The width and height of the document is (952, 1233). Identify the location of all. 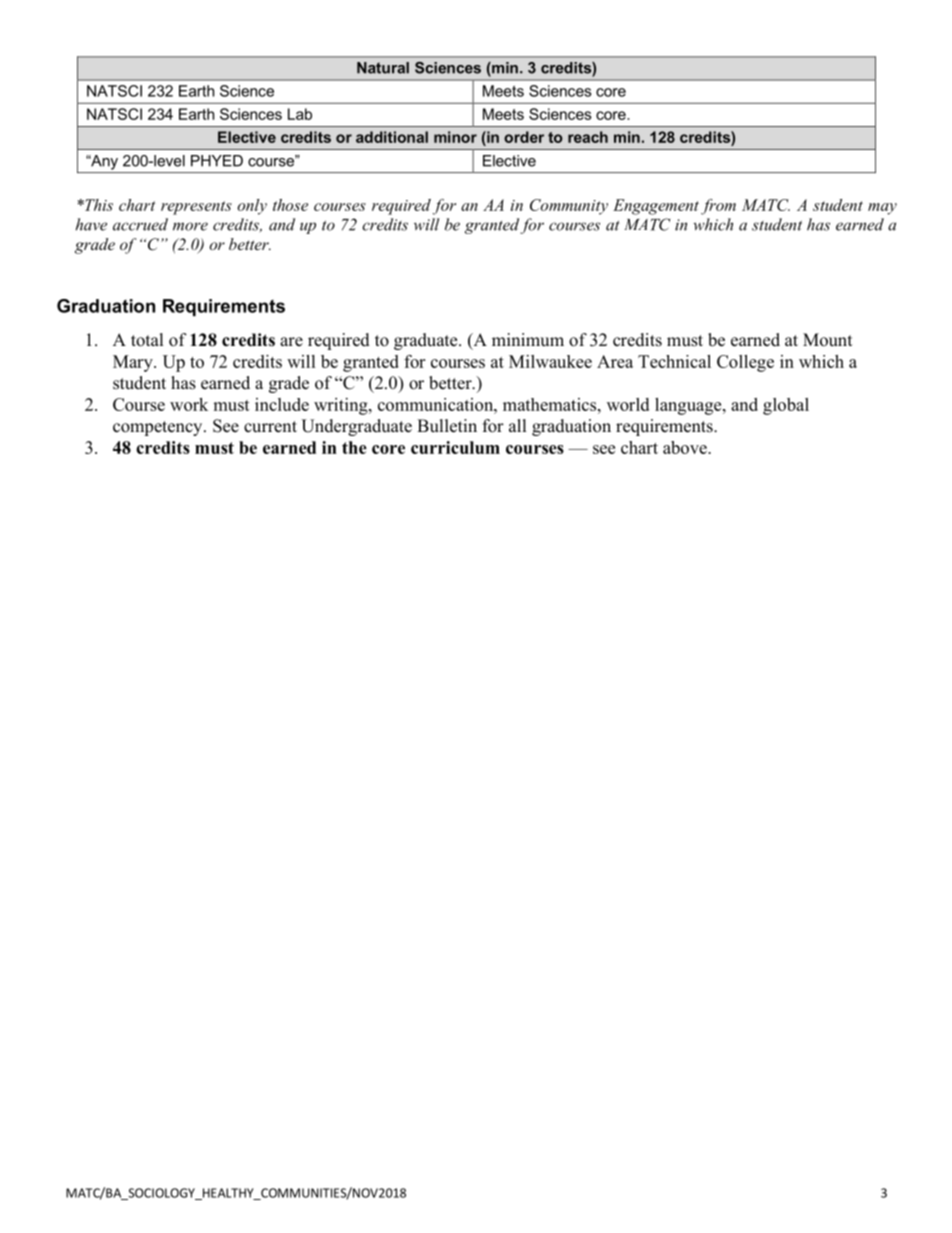
(518, 425).
